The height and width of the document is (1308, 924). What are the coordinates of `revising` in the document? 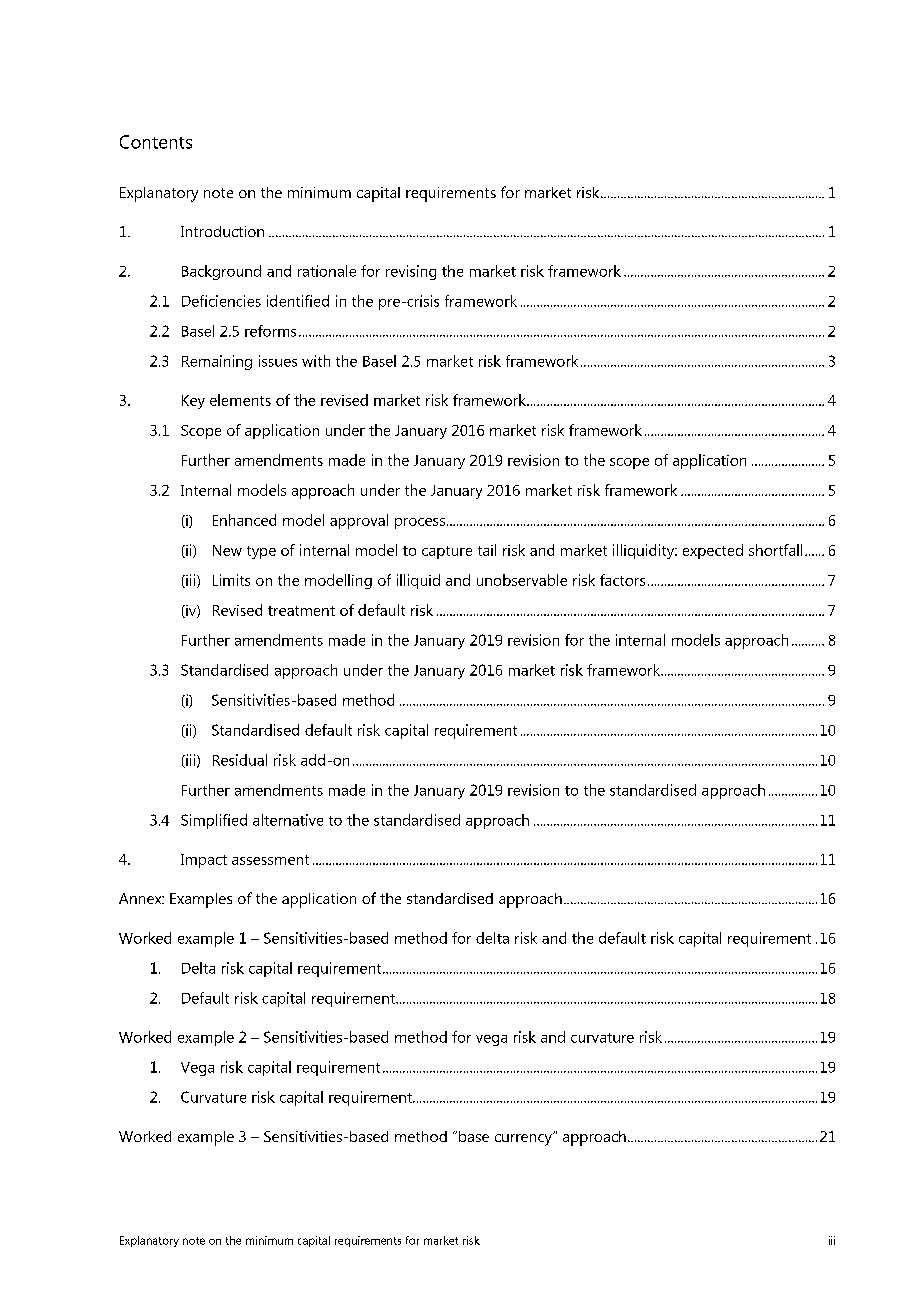 It's located at (411, 272).
